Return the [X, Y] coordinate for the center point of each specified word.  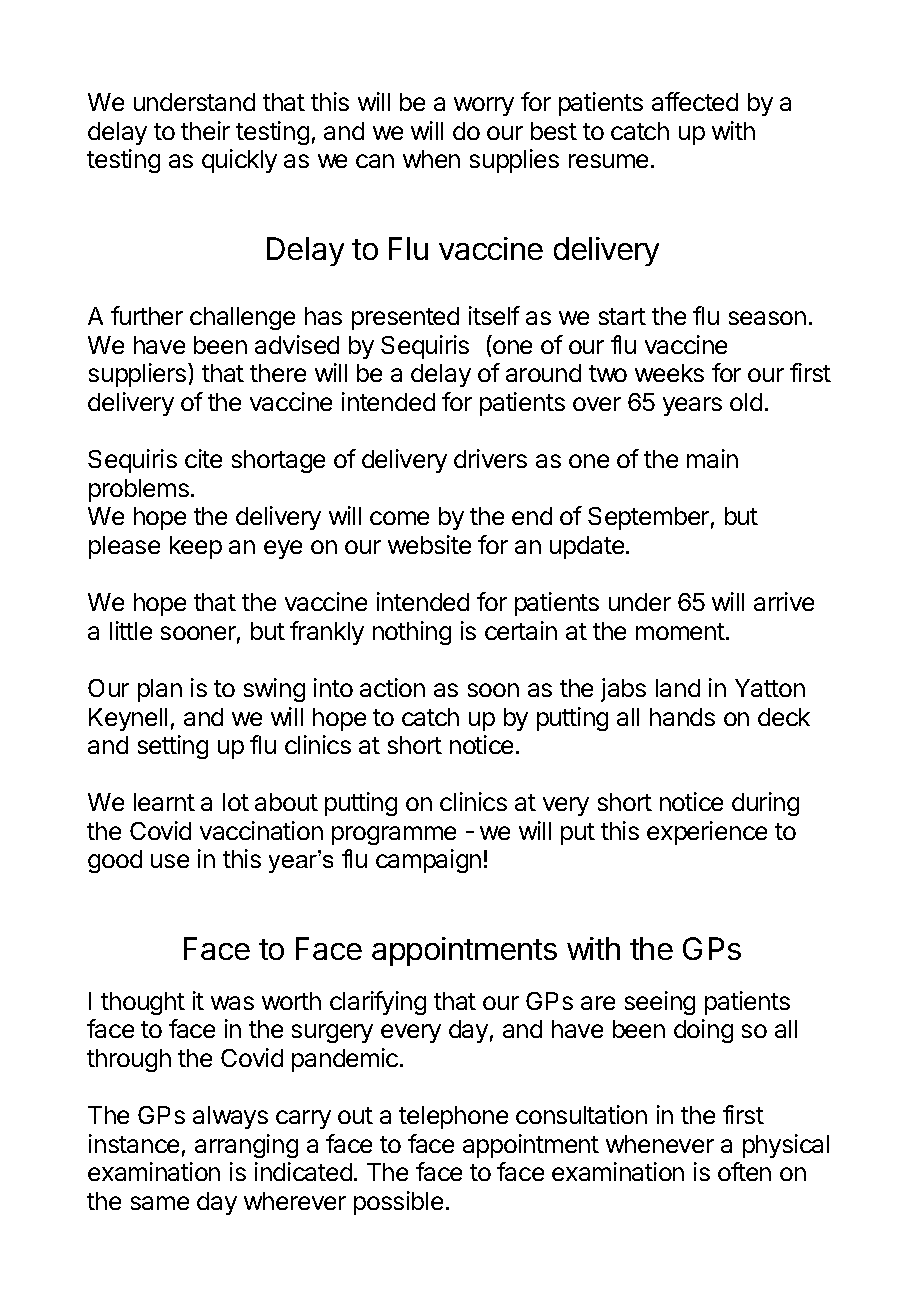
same [160, 1203]
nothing [412, 633]
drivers [490, 458]
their [205, 130]
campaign [428, 861]
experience [707, 833]
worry [484, 106]
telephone [453, 1117]
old [746, 402]
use [170, 861]
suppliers [139, 375]
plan [160, 690]
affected [695, 101]
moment [680, 631]
